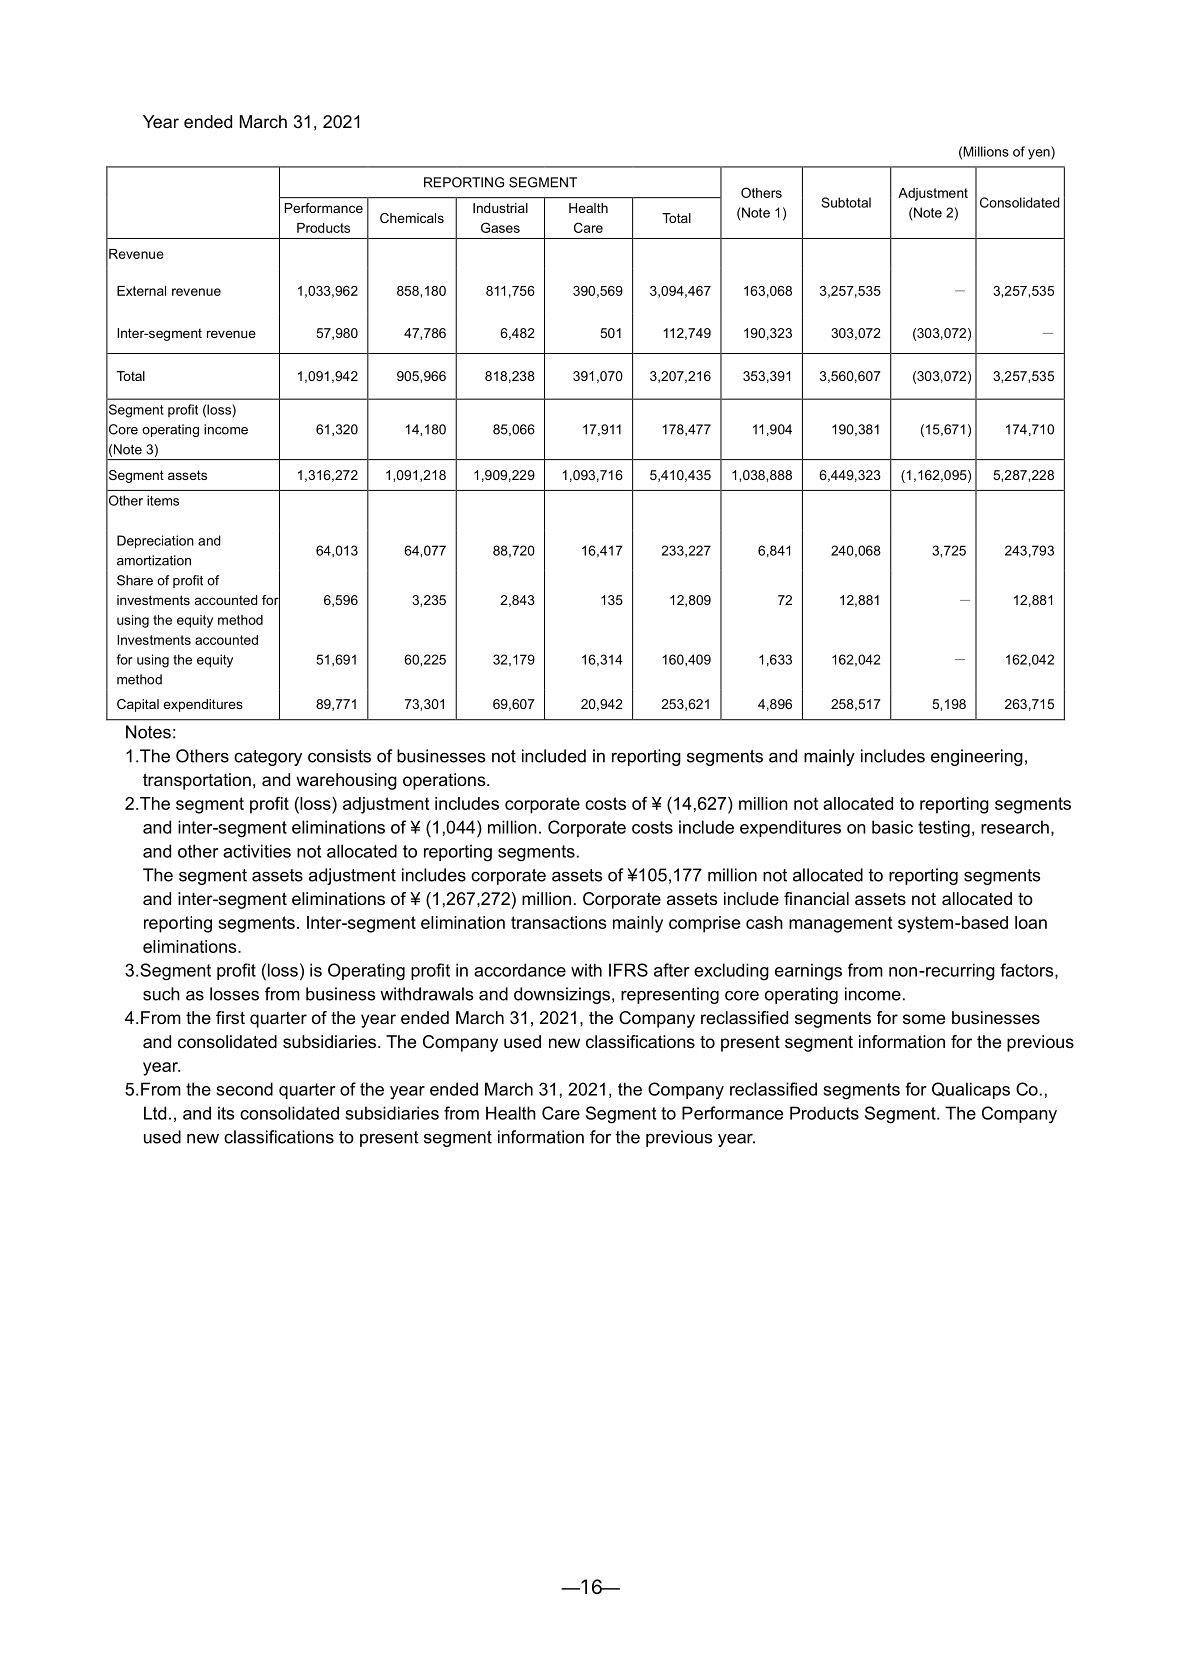 This screenshot has width=1181, height=1671. Describe the element at coordinates (558, 922) in the screenshot. I see `transactions` at that location.
